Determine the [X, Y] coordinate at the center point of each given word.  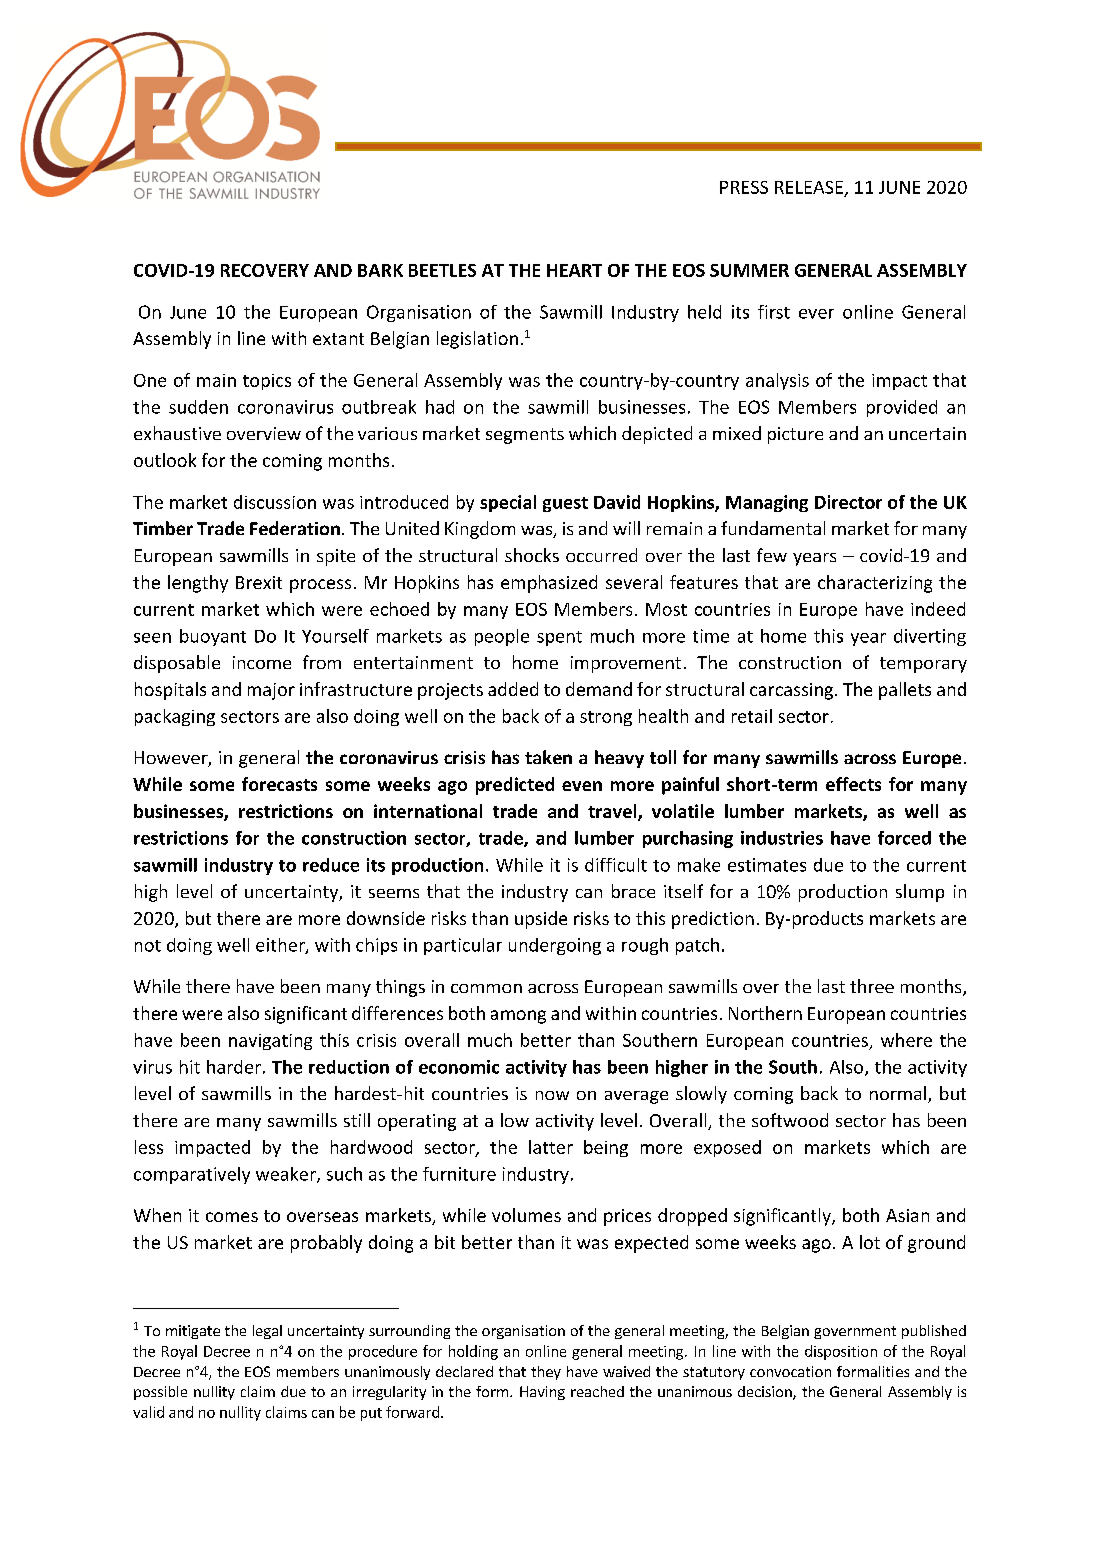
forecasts [279, 784]
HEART [574, 270]
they [546, 1373]
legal [267, 1332]
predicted [515, 786]
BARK [380, 270]
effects [853, 784]
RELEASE [809, 187]
